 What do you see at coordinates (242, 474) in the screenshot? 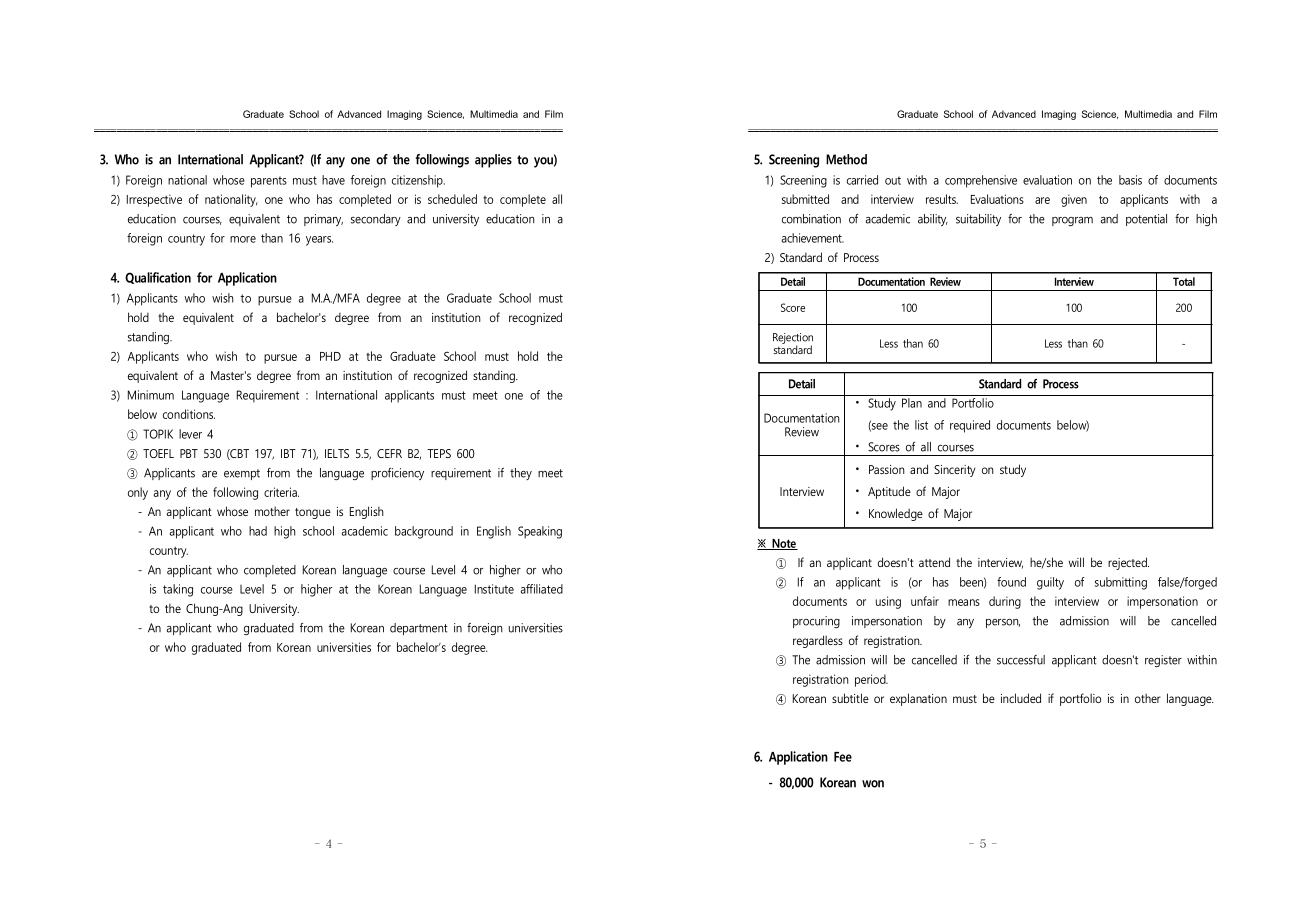
I see `exempt` at bounding box center [242, 474].
